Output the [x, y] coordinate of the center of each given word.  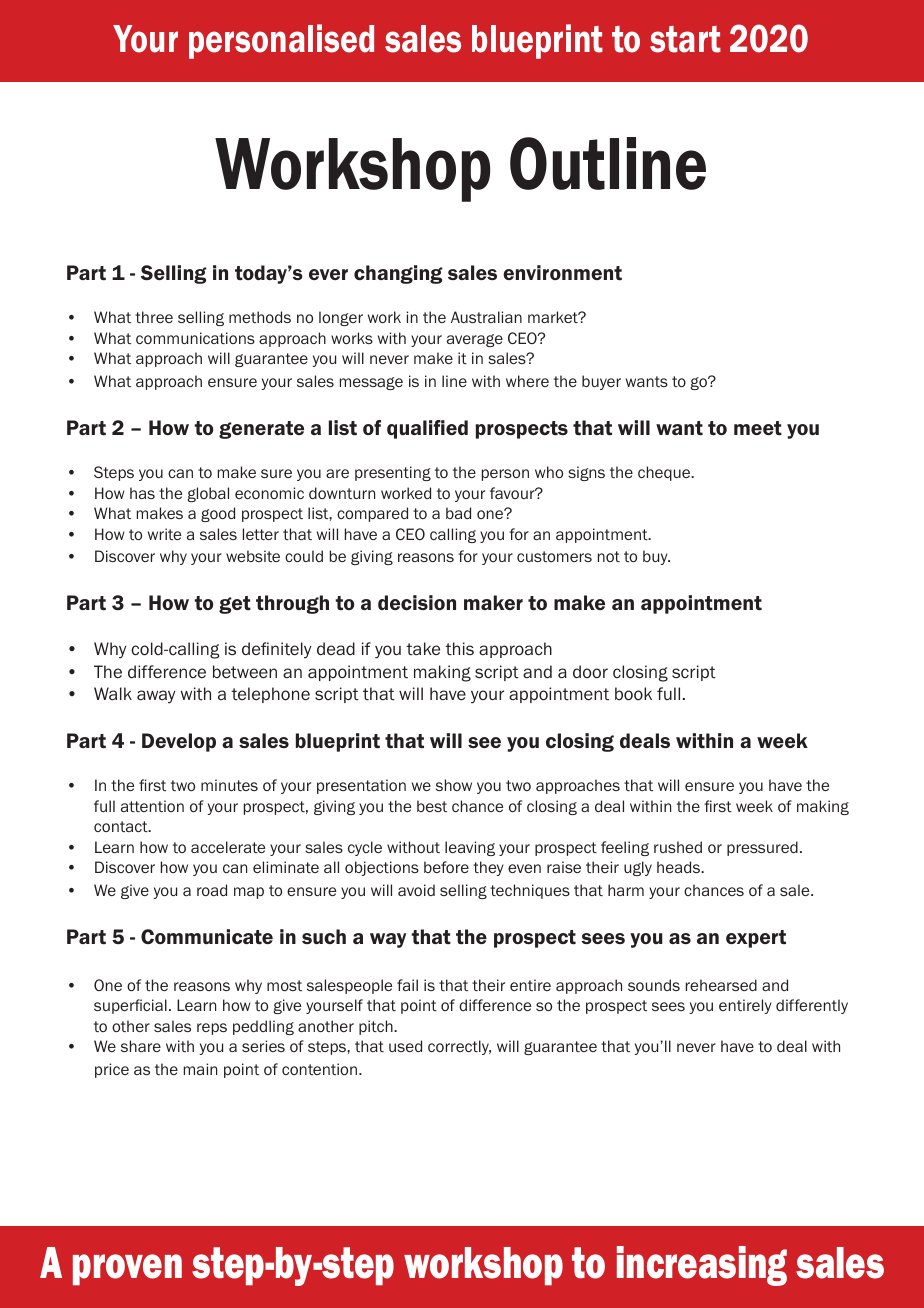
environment [562, 272]
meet [758, 428]
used [405, 1046]
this [459, 648]
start [685, 39]
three [154, 317]
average [475, 340]
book [633, 694]
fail [407, 985]
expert [756, 939]
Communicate [207, 937]
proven [127, 1269]
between [245, 672]
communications [195, 338]
